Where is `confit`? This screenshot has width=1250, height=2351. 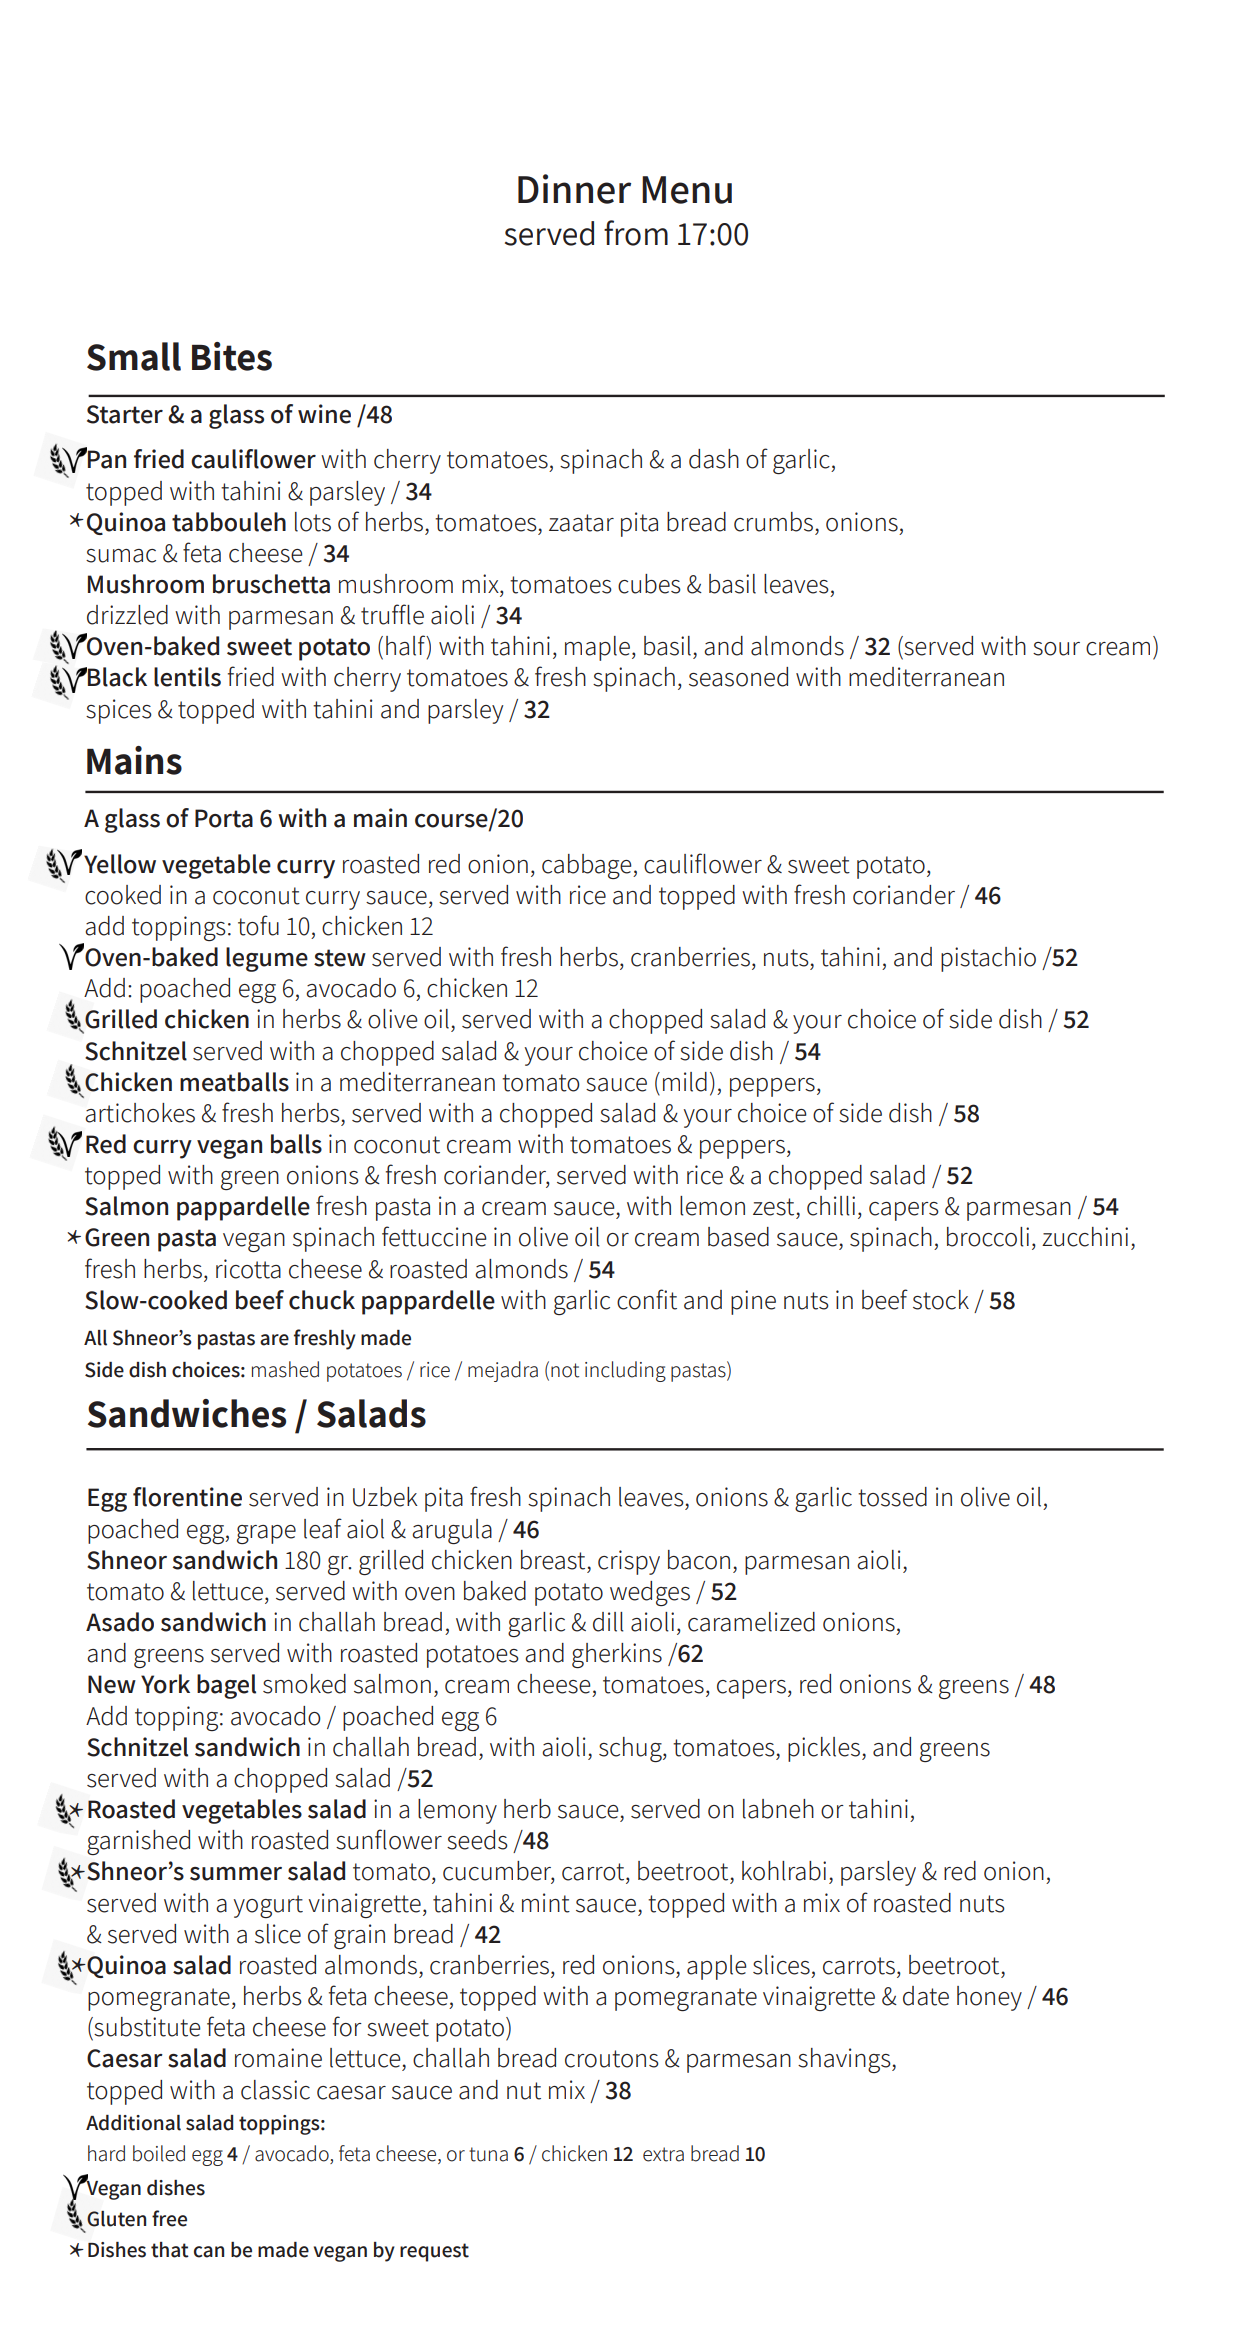 confit is located at coordinates (647, 1299).
